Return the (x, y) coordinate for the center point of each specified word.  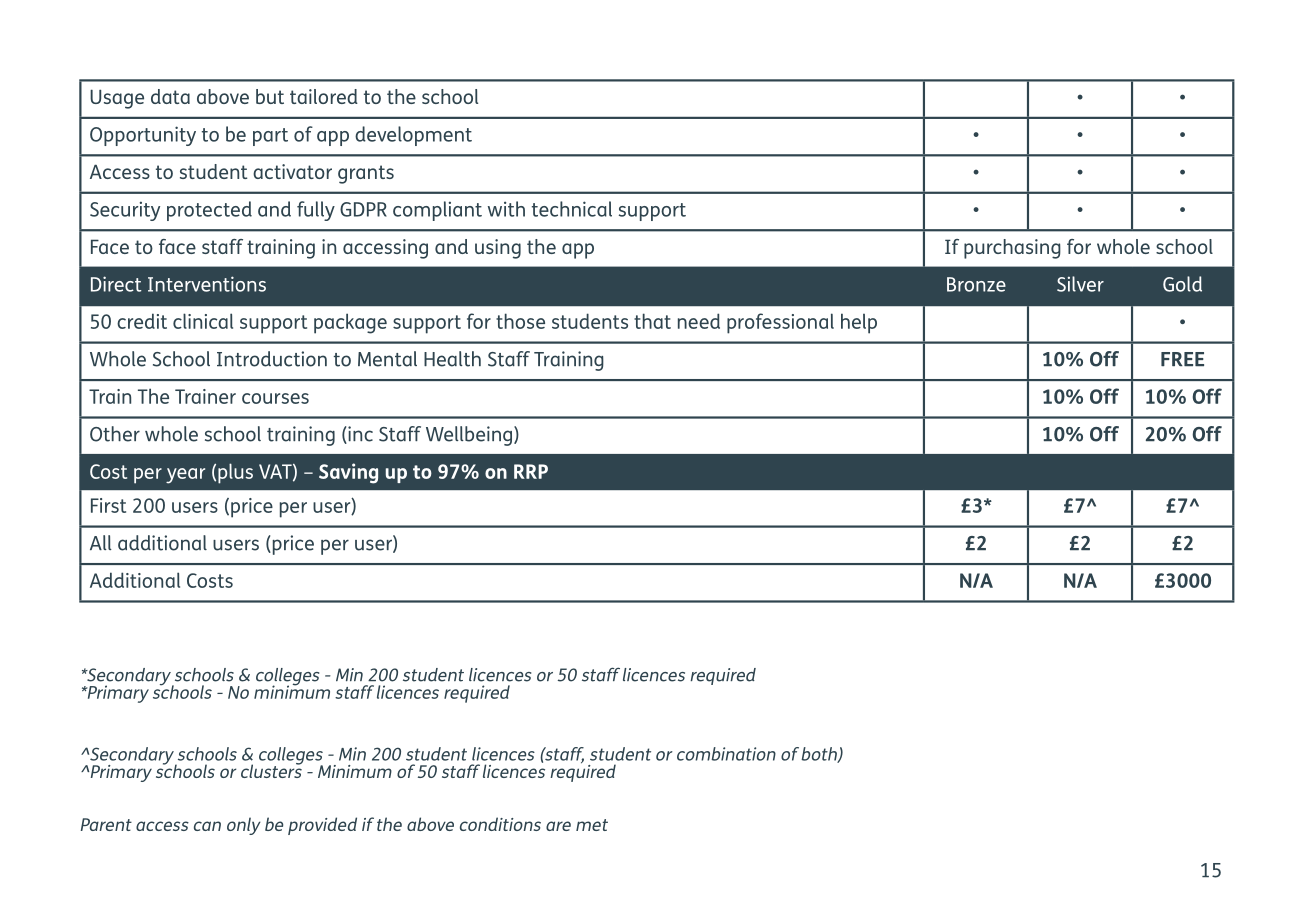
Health (452, 359)
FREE (1182, 359)
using (498, 249)
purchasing (1012, 249)
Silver (1080, 284)
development (413, 136)
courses (275, 398)
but (270, 96)
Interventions (207, 284)
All (101, 542)
